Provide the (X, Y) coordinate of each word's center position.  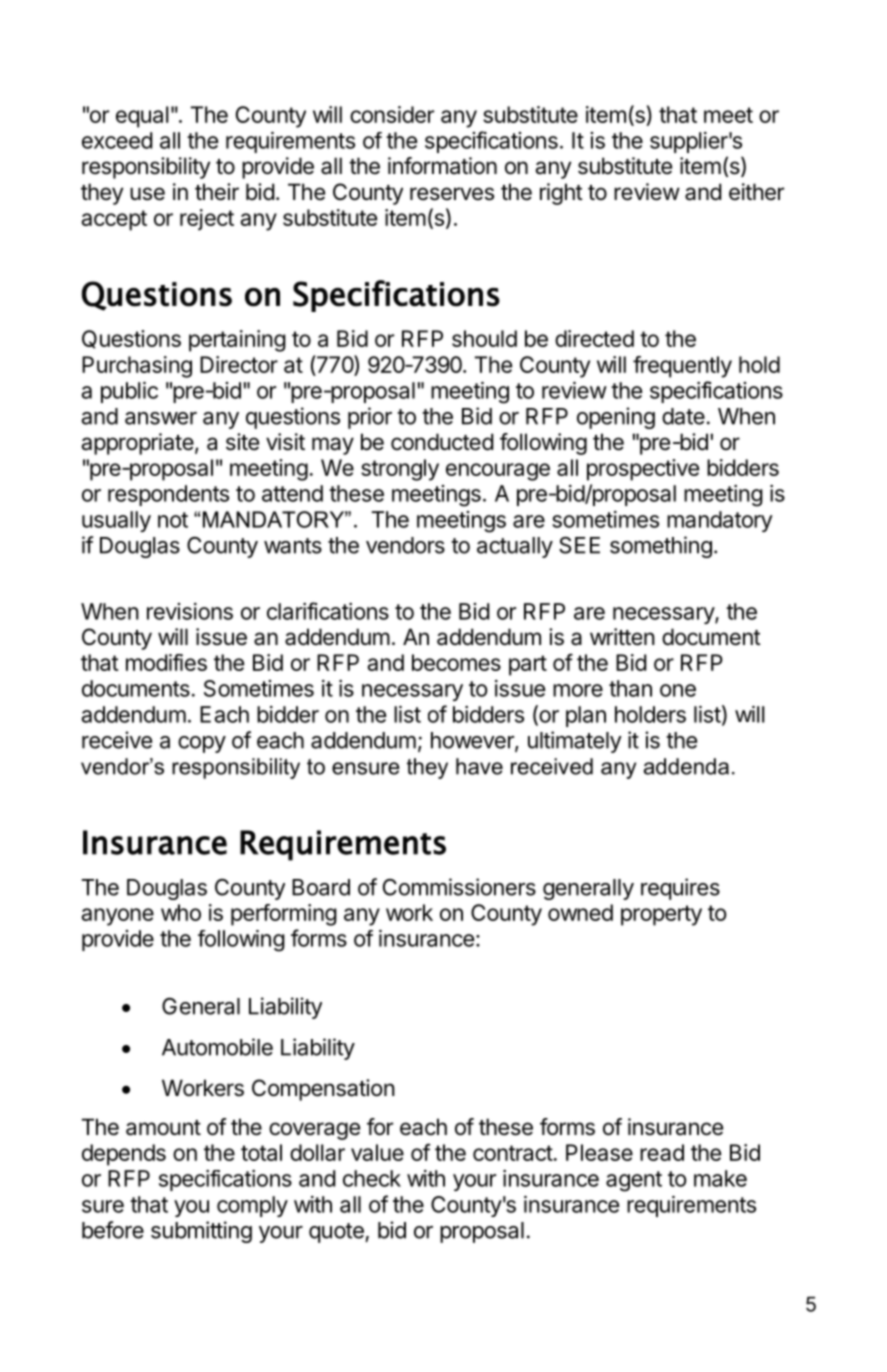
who (181, 912)
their (217, 192)
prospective (643, 470)
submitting (201, 1232)
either (756, 192)
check (372, 1178)
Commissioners (459, 887)
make (720, 1178)
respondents (168, 495)
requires (680, 889)
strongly (400, 470)
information (442, 166)
